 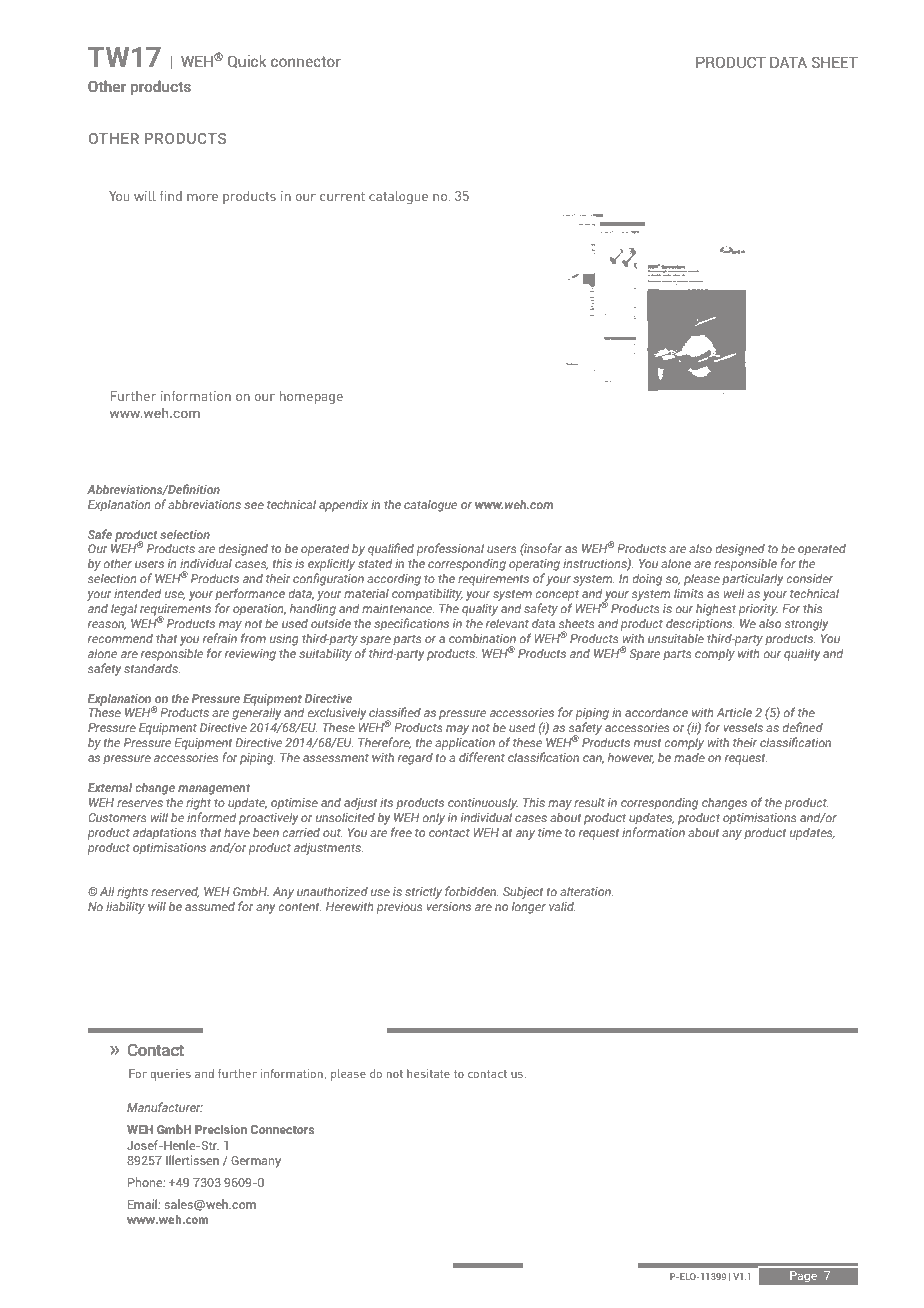 What do you see at coordinates (221, 1129) in the document?
I see `Precision` at bounding box center [221, 1129].
